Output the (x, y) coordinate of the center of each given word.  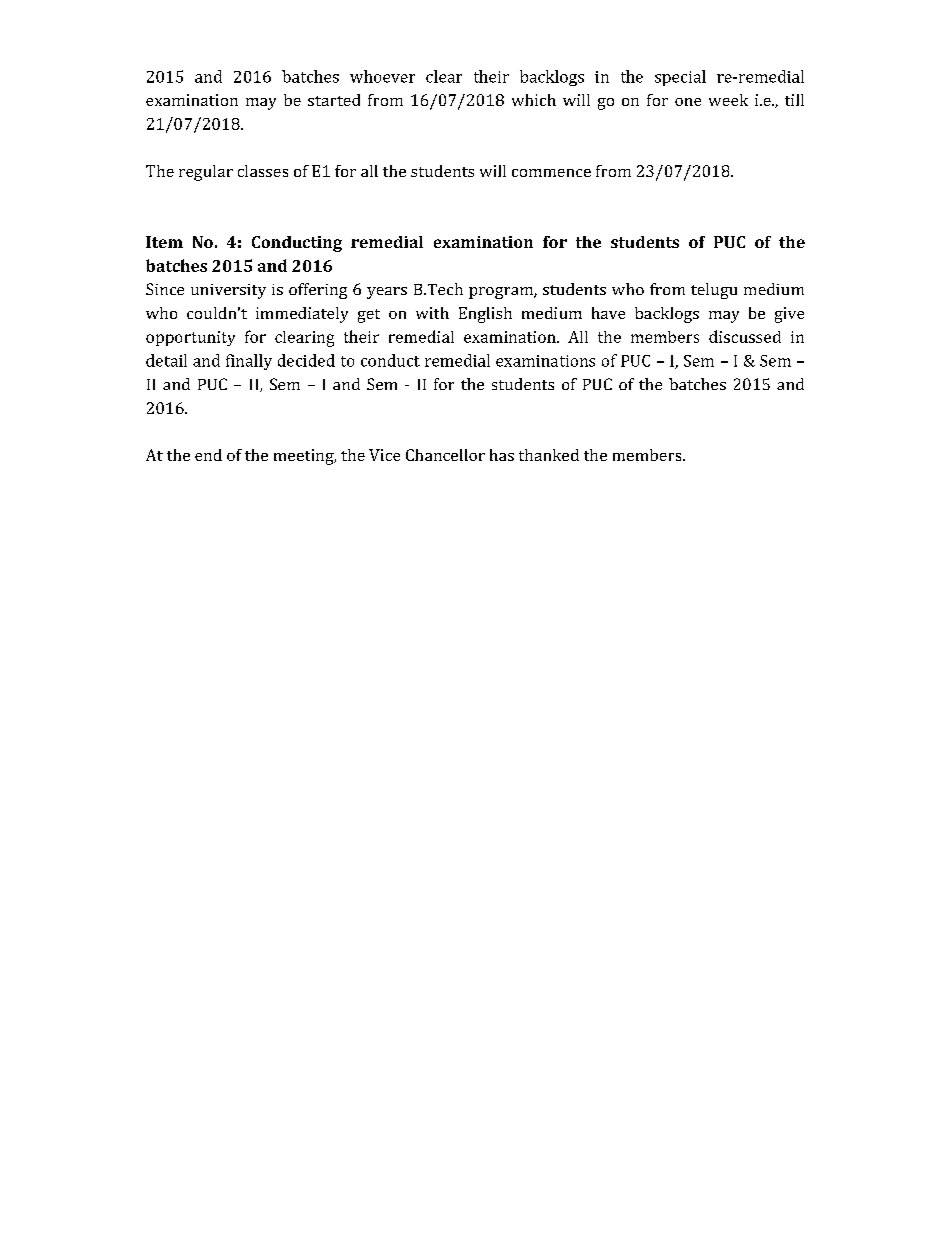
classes (263, 171)
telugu (714, 291)
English (485, 315)
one (688, 102)
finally (249, 362)
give (789, 315)
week (728, 100)
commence (551, 173)
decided (306, 360)
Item (164, 242)
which (534, 100)
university (228, 291)
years (387, 293)
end (208, 455)
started (334, 100)
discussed (745, 336)
